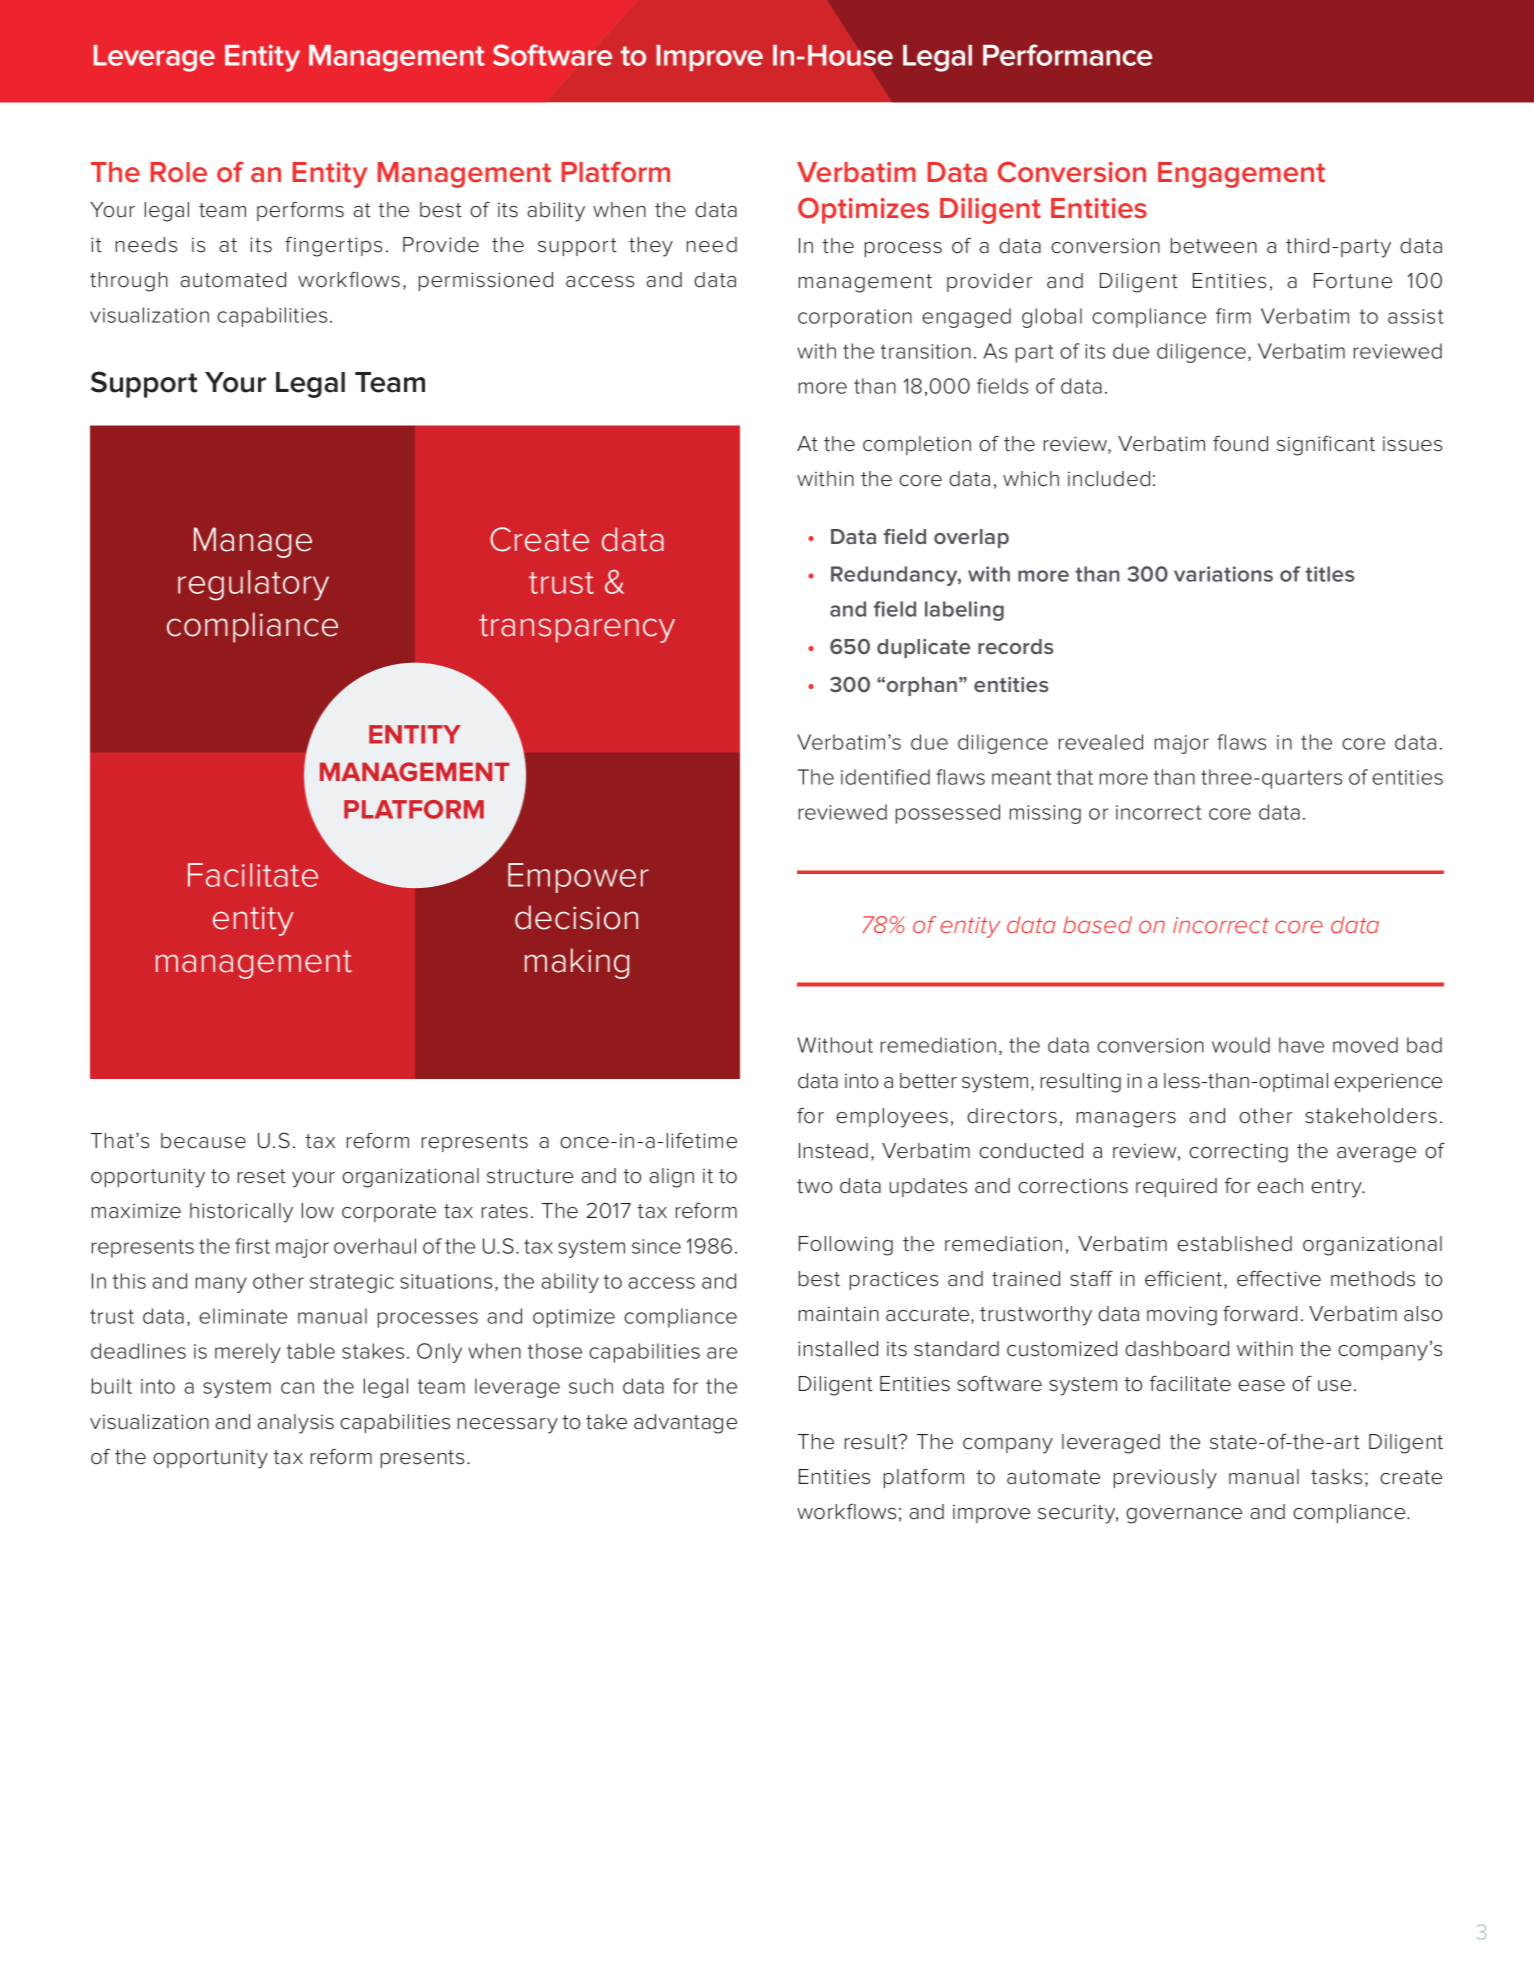 Image resolution: width=1534 pixels, height=1985 pixels. I want to click on Role, so click(178, 172).
